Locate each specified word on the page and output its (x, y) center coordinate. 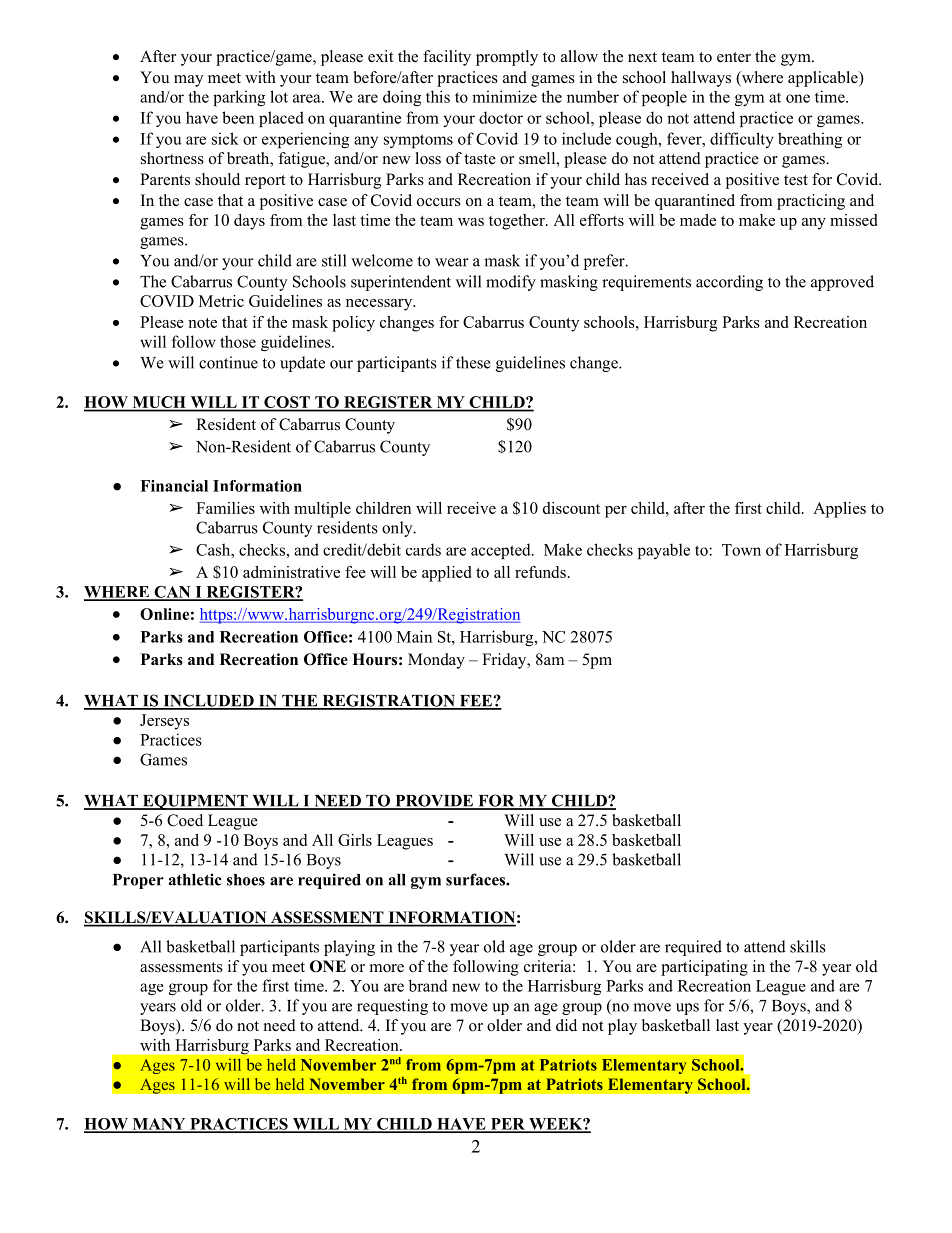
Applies (839, 510)
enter (734, 57)
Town (741, 550)
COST (287, 403)
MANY (159, 1125)
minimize (504, 96)
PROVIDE (434, 801)
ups (687, 1009)
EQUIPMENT (195, 802)
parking (239, 98)
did (566, 1025)
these (473, 362)
